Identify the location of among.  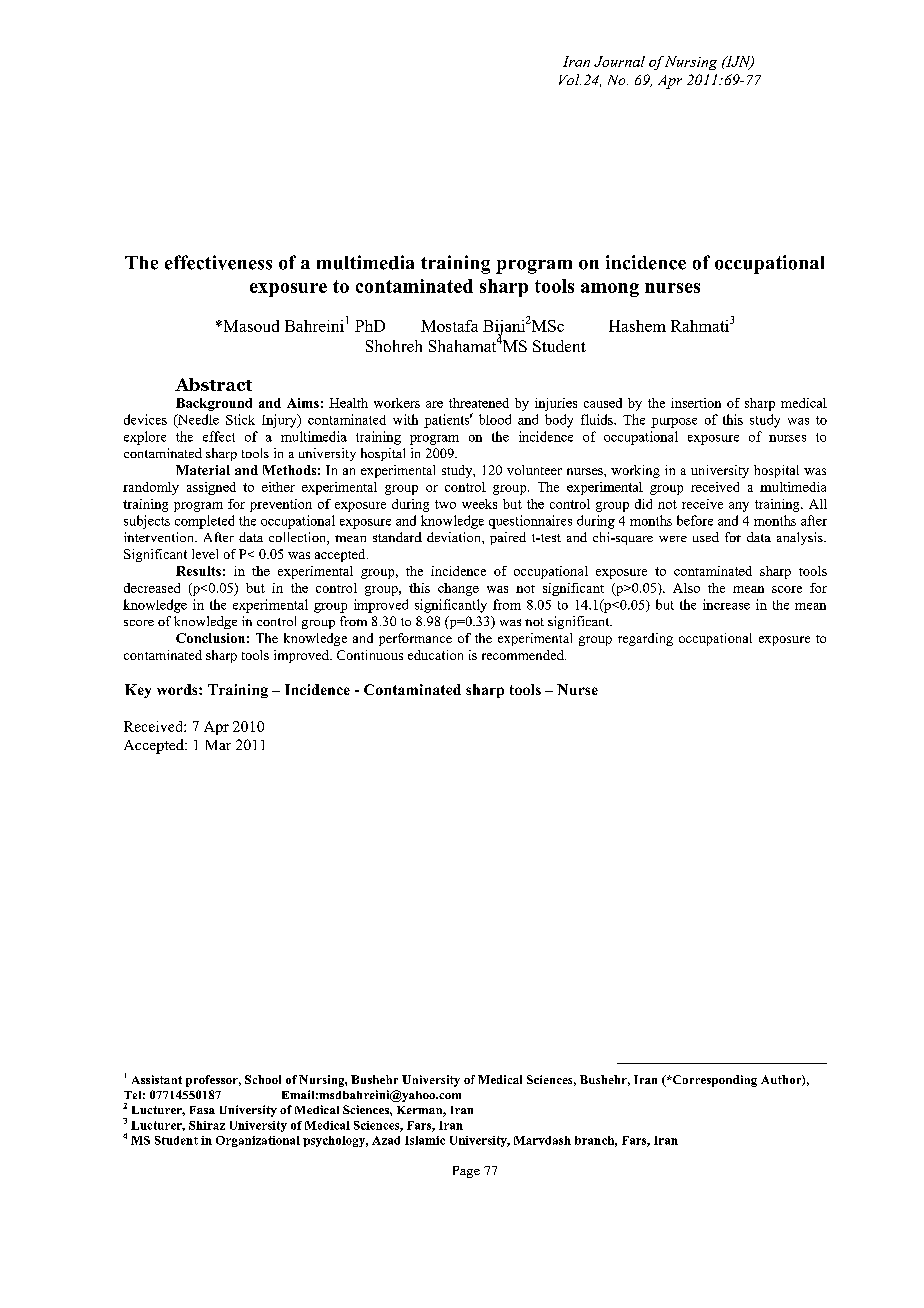
(610, 290).
